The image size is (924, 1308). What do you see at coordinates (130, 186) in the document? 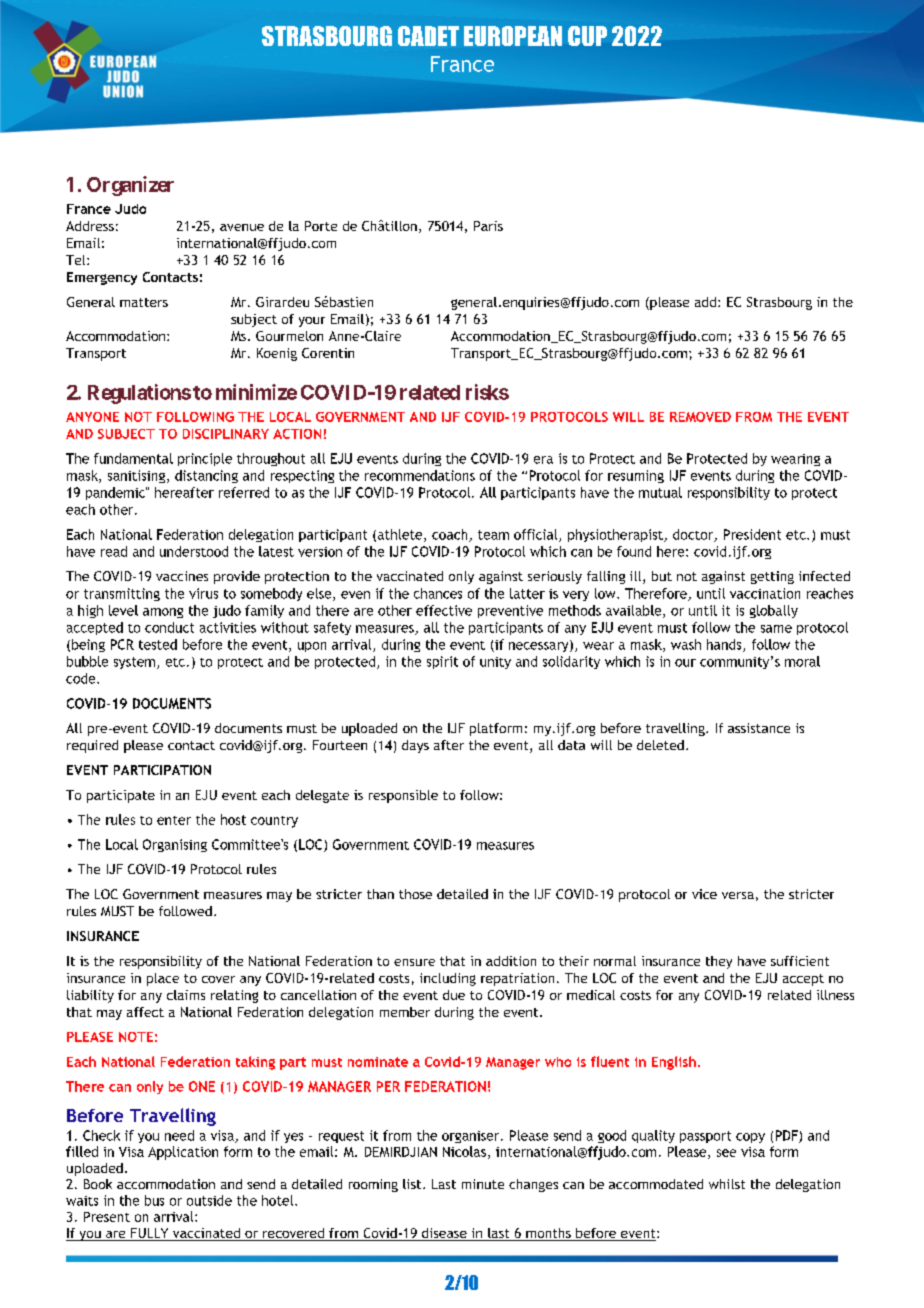
I see `Organizer` at bounding box center [130, 186].
